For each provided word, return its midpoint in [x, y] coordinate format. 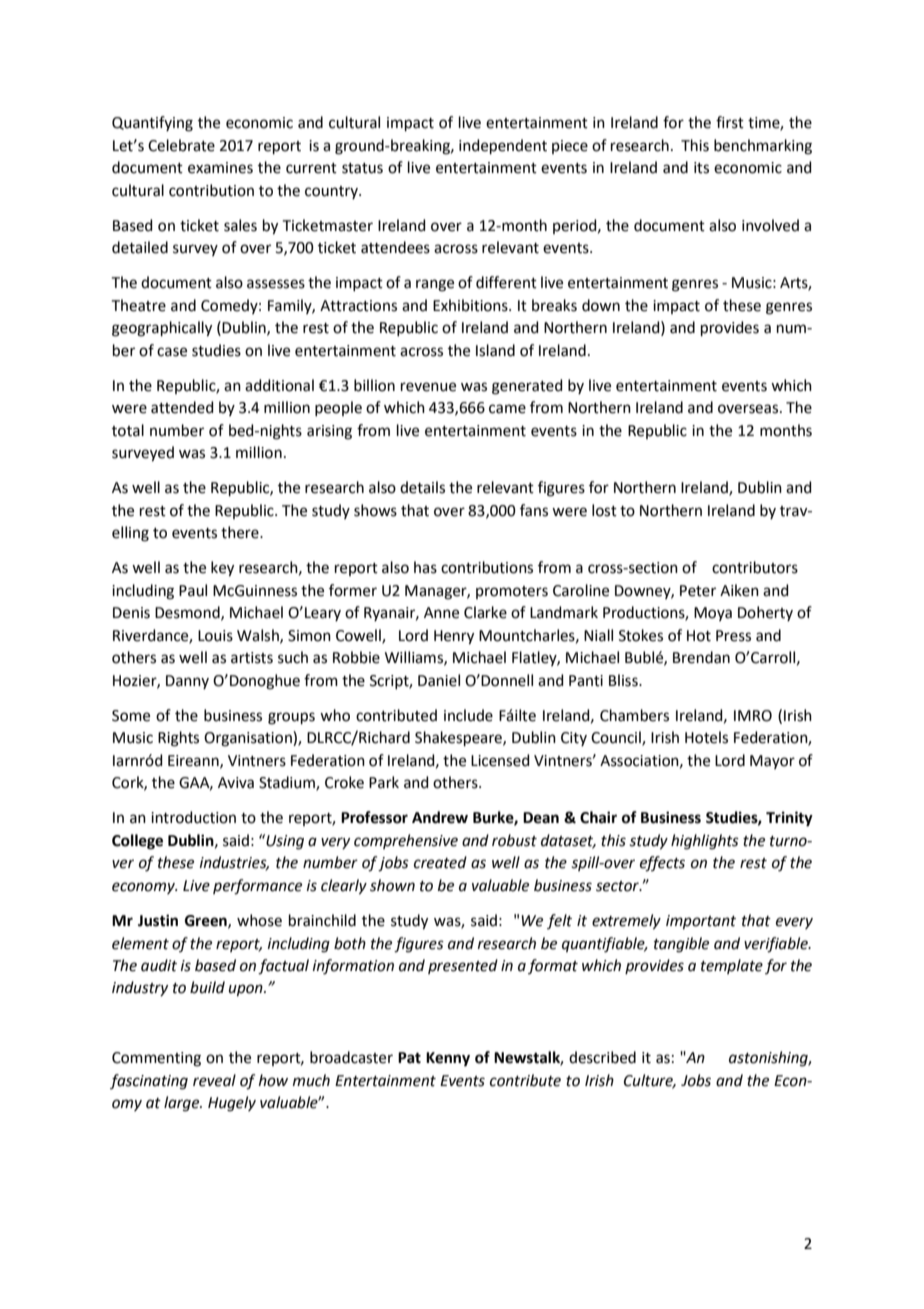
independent [503, 146]
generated [527, 387]
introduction [193, 817]
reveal [214, 1080]
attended [182, 407]
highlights [705, 842]
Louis [215, 636]
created [440, 862]
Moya [713, 614]
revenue [428, 387]
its [701, 168]
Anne [441, 613]
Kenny [448, 1059]
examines [220, 168]
